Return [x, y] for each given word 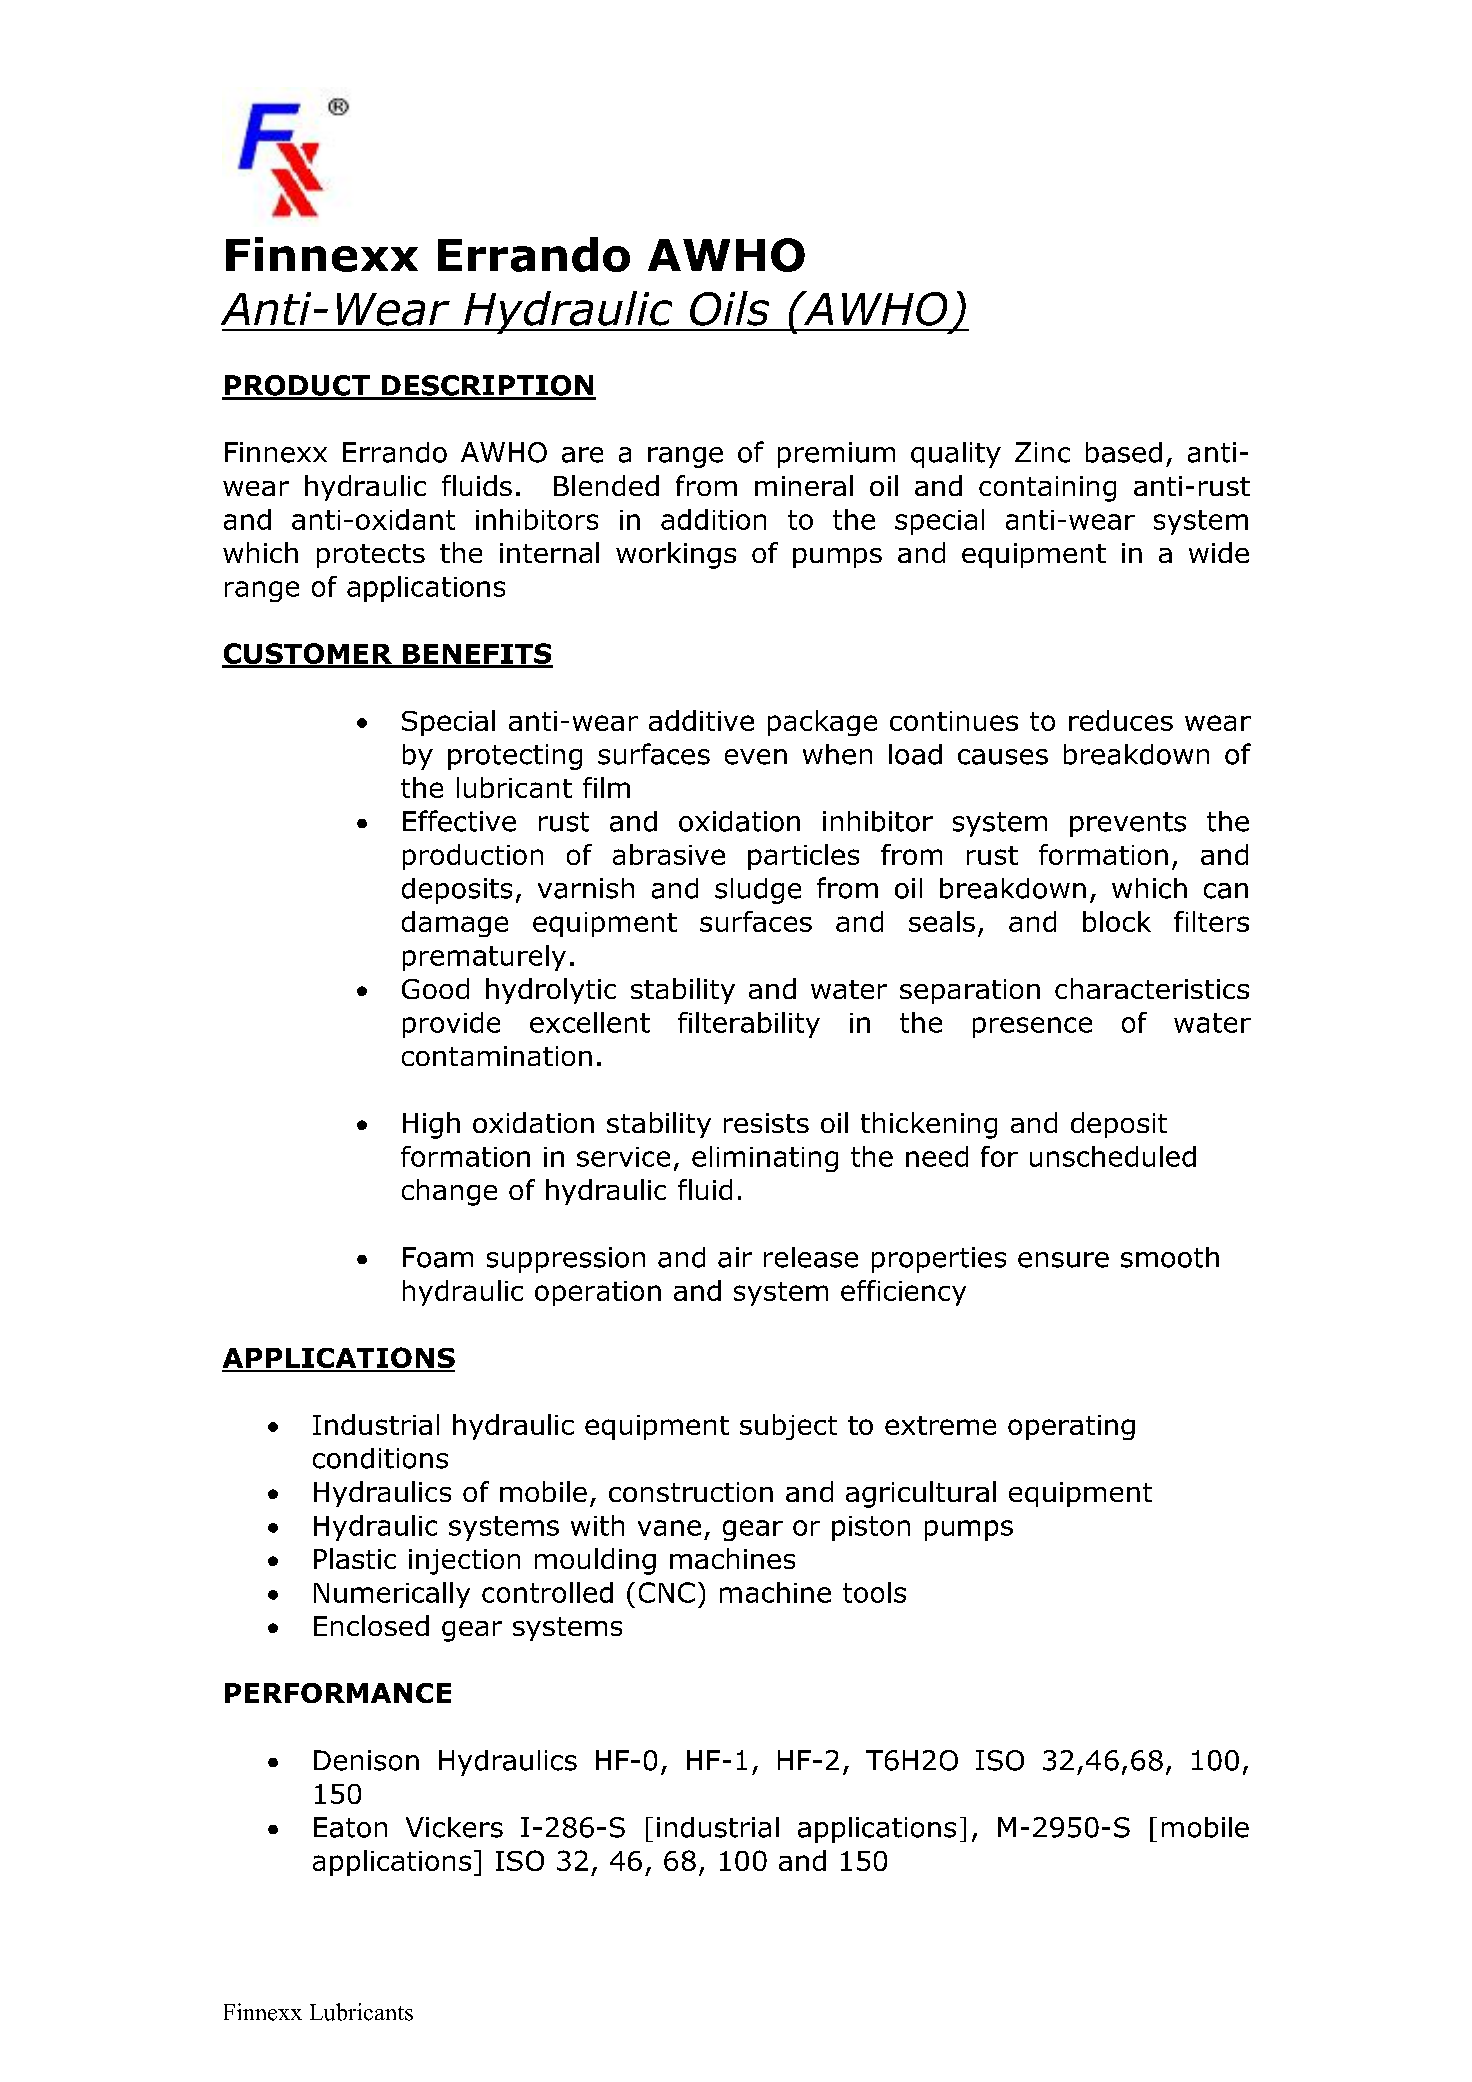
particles [803, 857]
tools [874, 1592]
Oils [729, 308]
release [811, 1257]
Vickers [454, 1827]
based [1124, 452]
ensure [1063, 1260]
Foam [438, 1257]
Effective [459, 821]
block [1117, 921]
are [582, 455]
